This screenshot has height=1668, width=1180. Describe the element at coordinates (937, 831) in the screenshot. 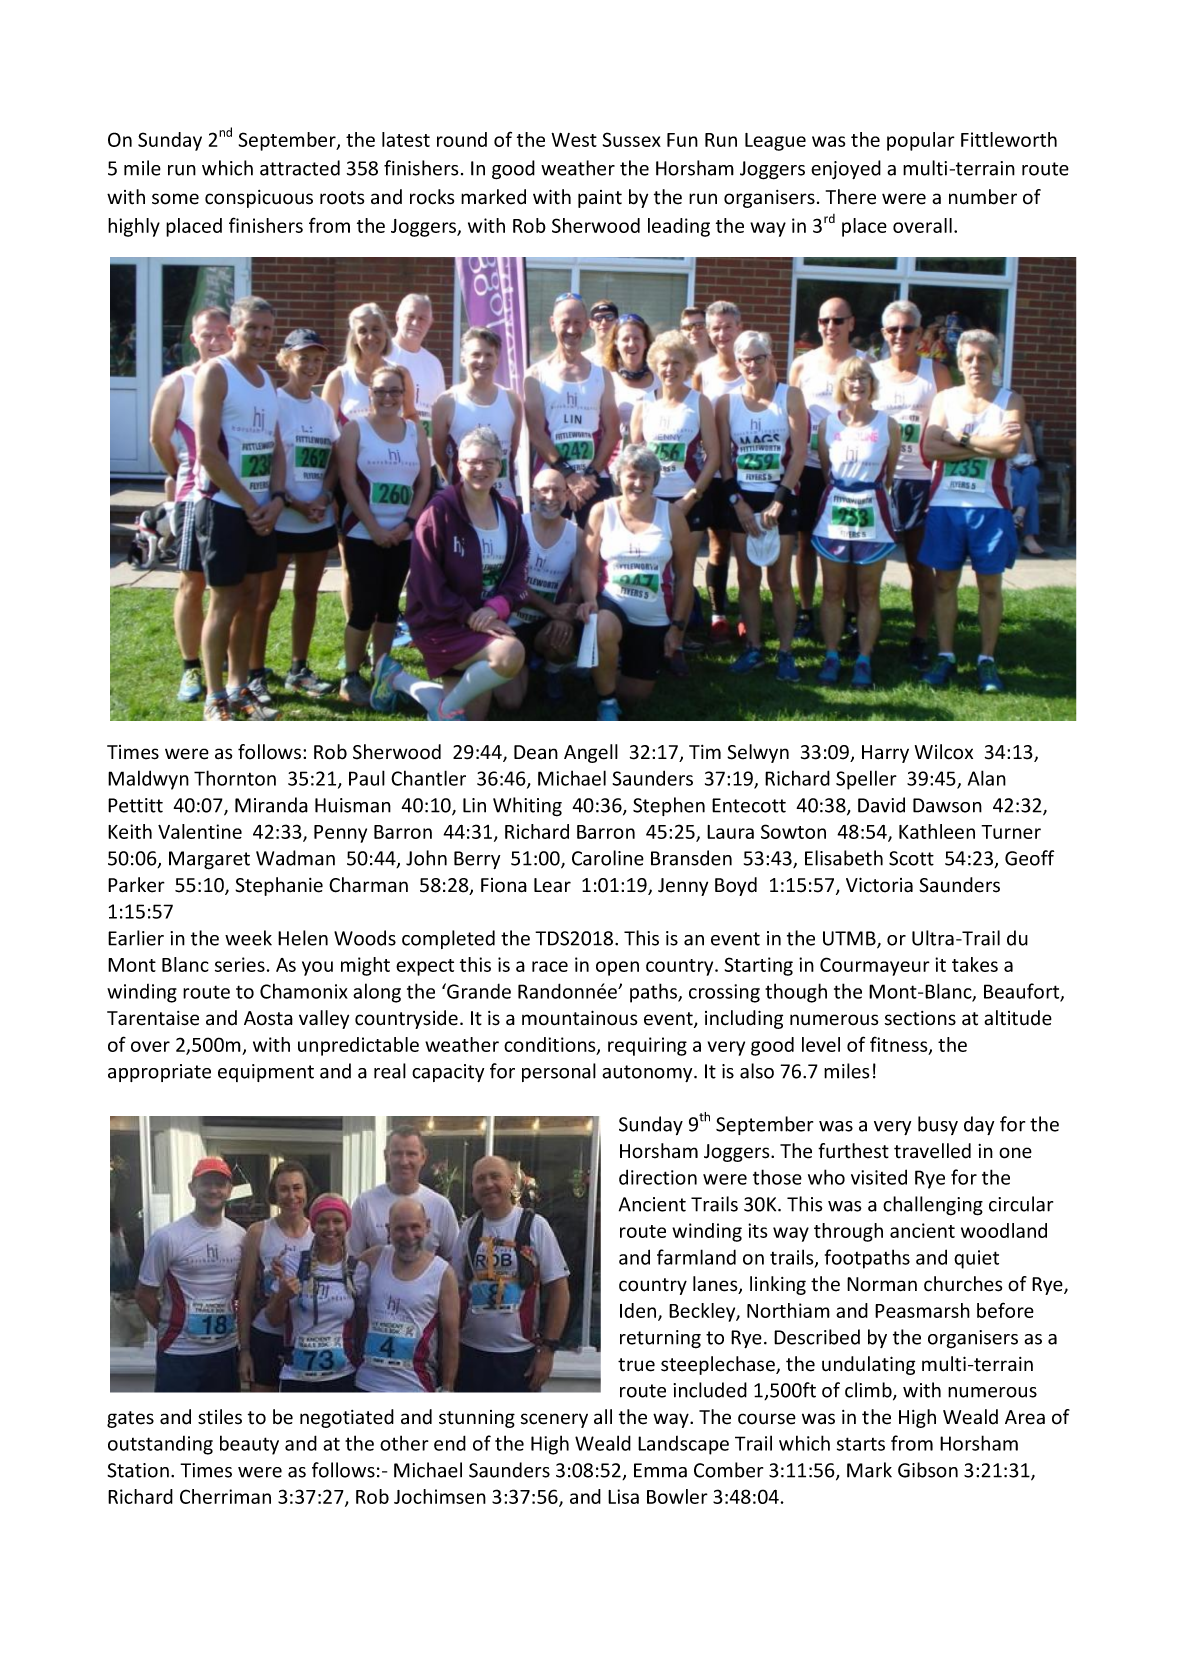

I see `Kathleen` at that location.
